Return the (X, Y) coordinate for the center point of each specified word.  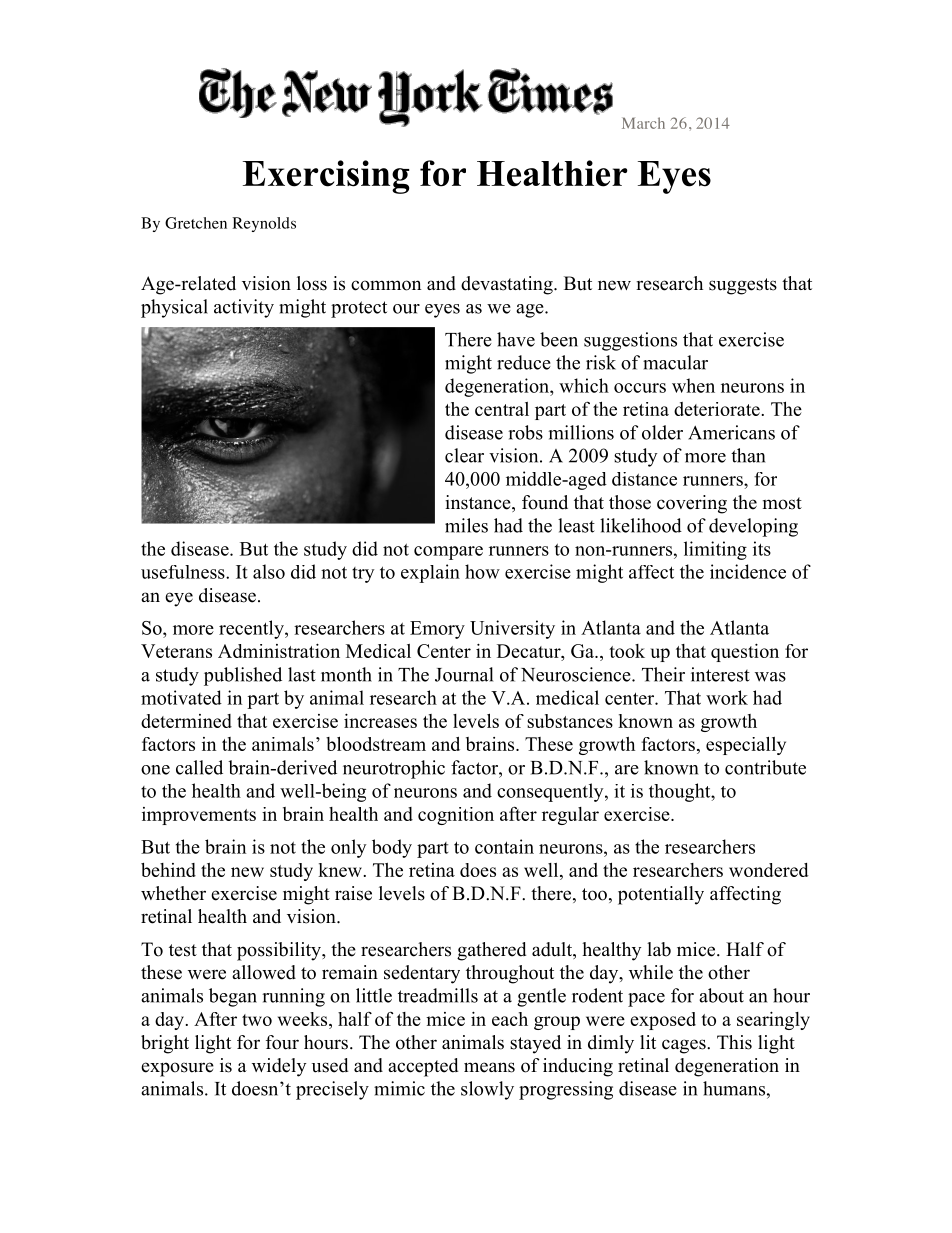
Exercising (326, 177)
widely (279, 1067)
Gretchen (196, 223)
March (643, 123)
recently (252, 629)
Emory (437, 630)
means (489, 1067)
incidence (748, 571)
